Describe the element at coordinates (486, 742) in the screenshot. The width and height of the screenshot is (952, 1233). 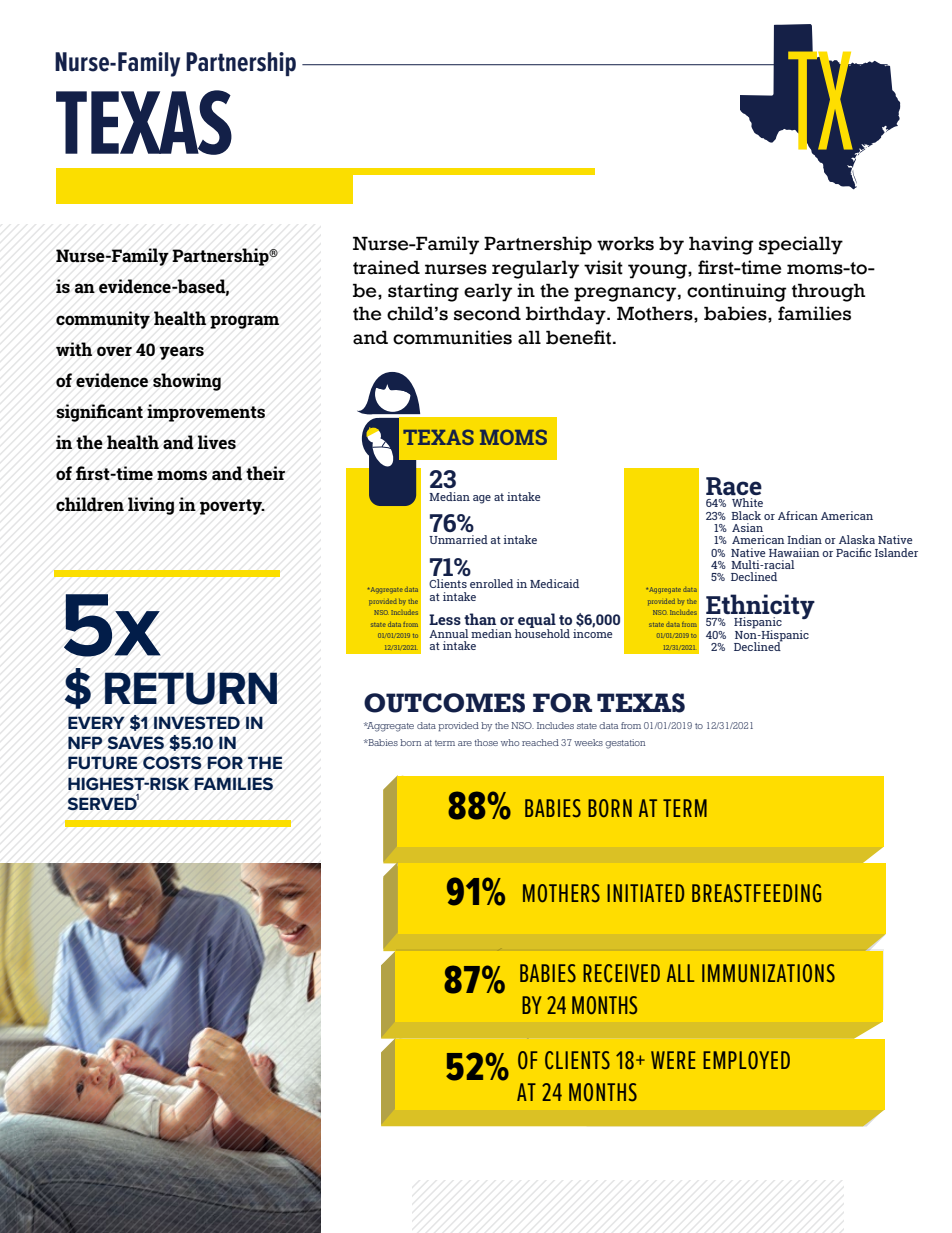
I see `those` at that location.
